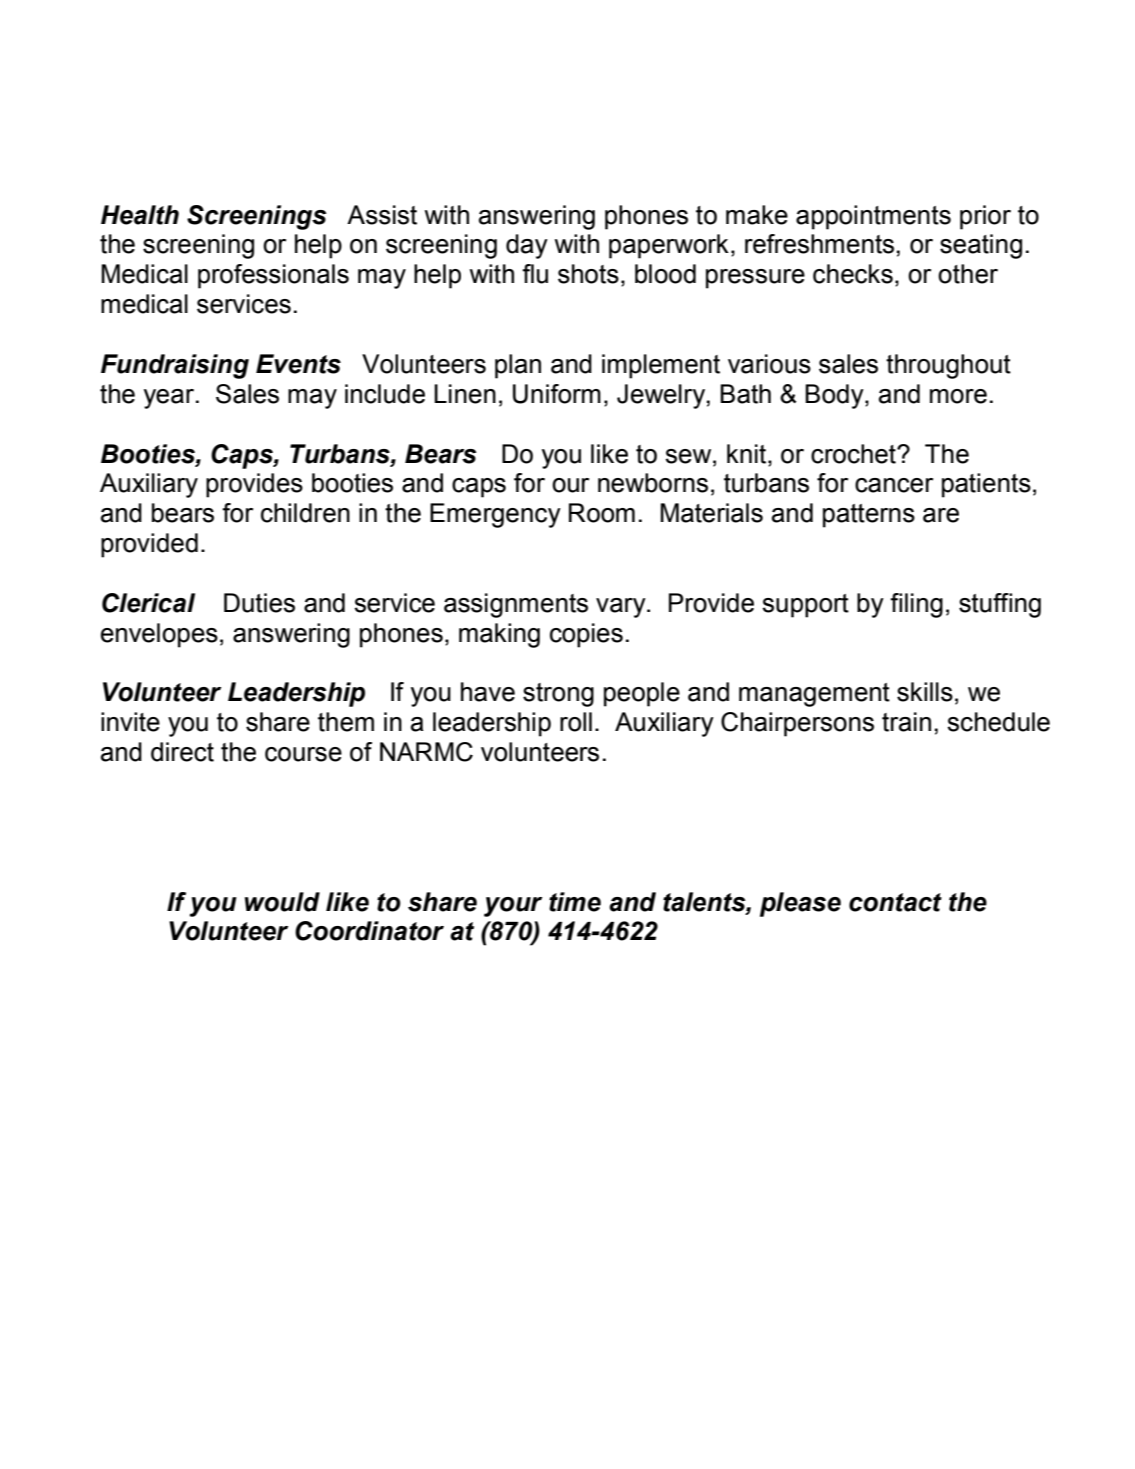 The width and height of the image is (1135, 1469). I want to click on would, so click(282, 902).
